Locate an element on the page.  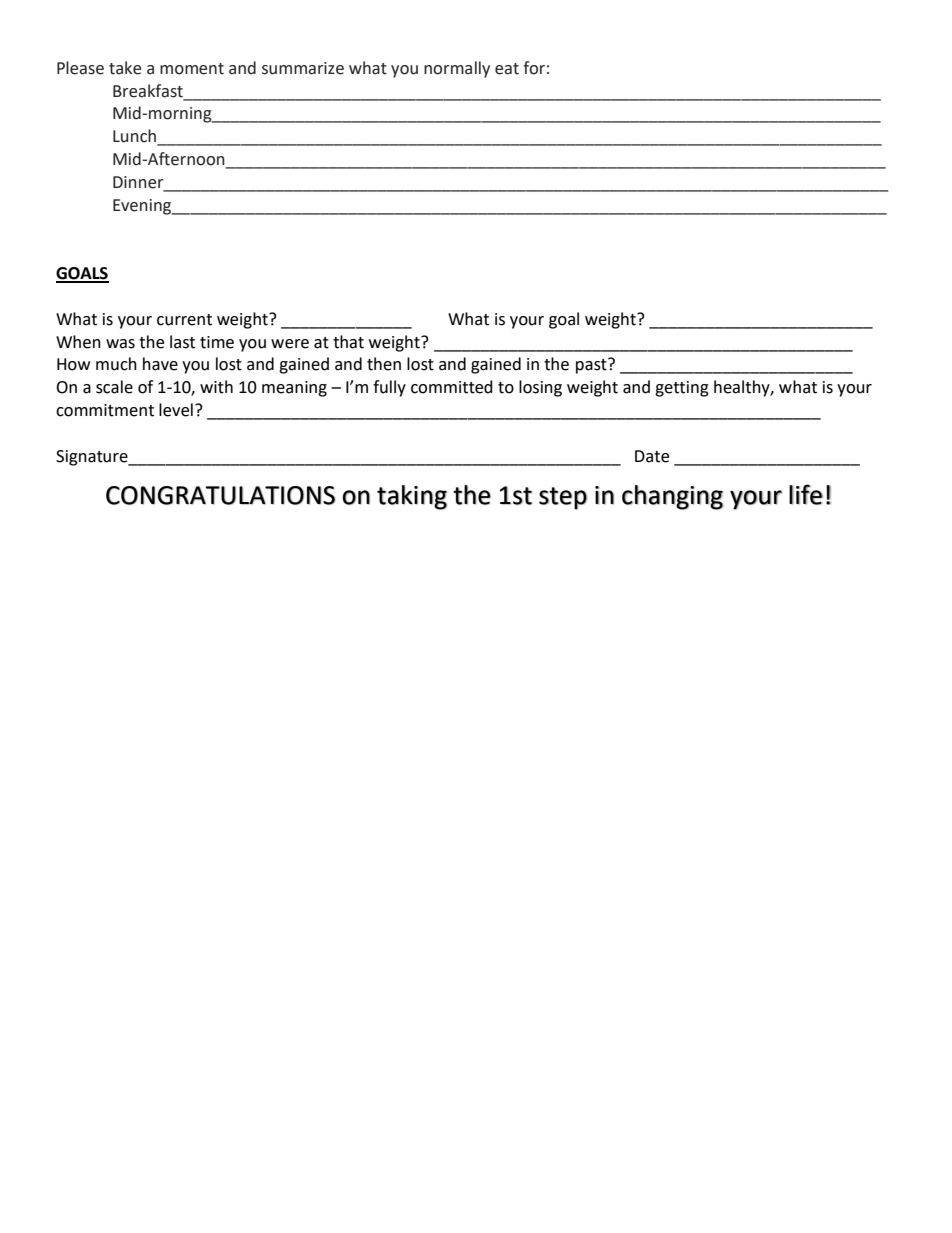
scale is located at coordinates (114, 387).
